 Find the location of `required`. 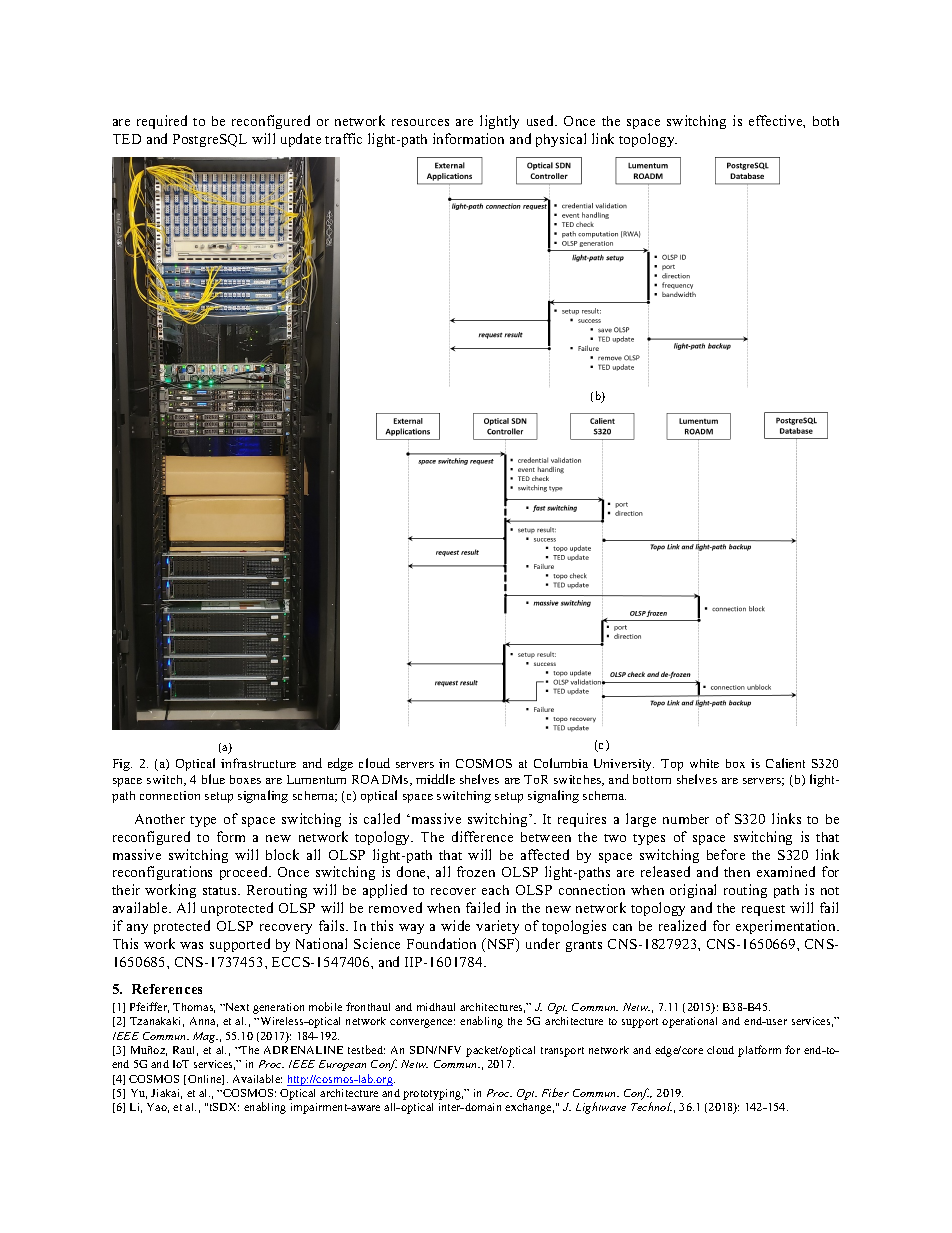

required is located at coordinates (162, 122).
